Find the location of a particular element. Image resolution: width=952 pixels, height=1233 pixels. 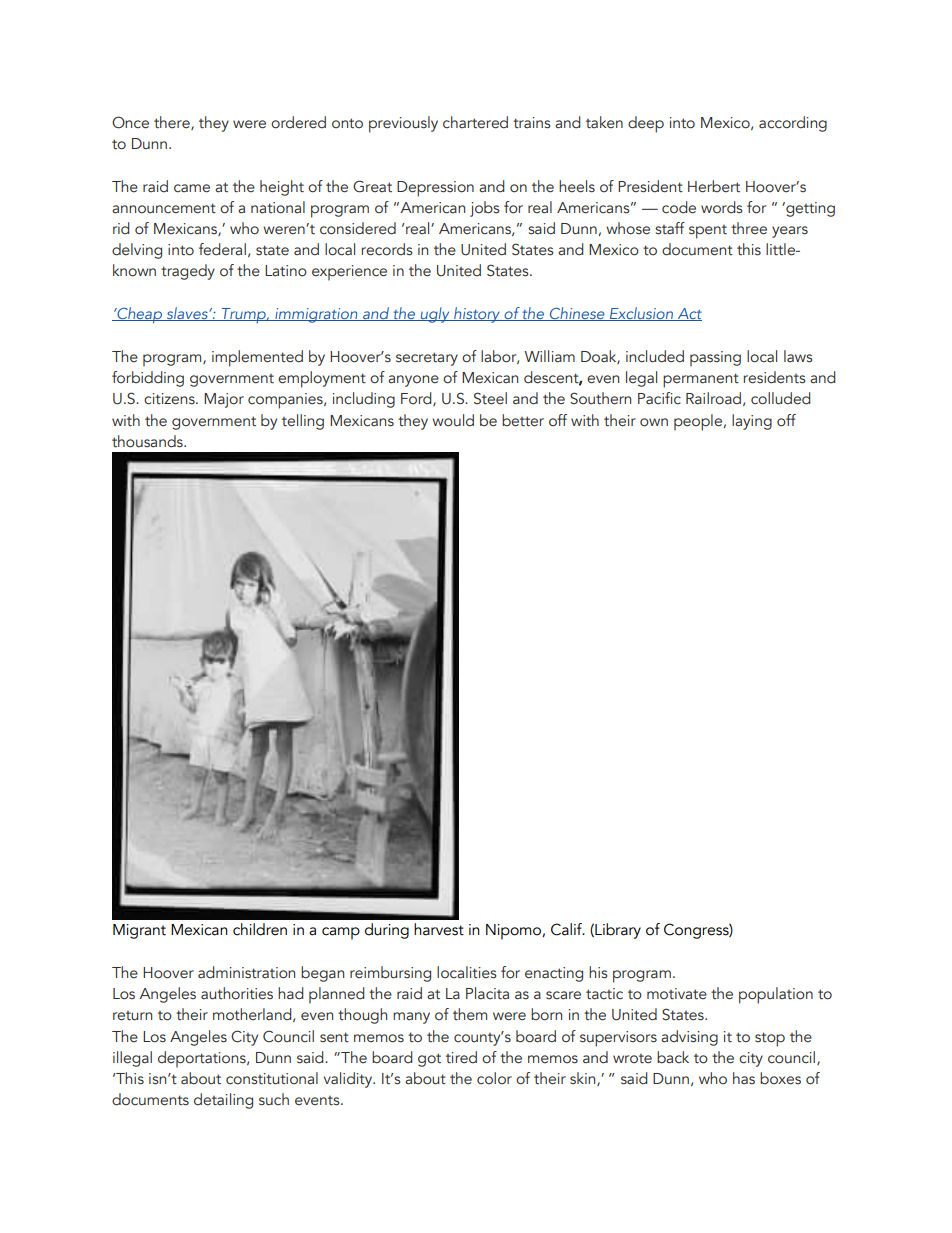

there is located at coordinates (173, 123).
